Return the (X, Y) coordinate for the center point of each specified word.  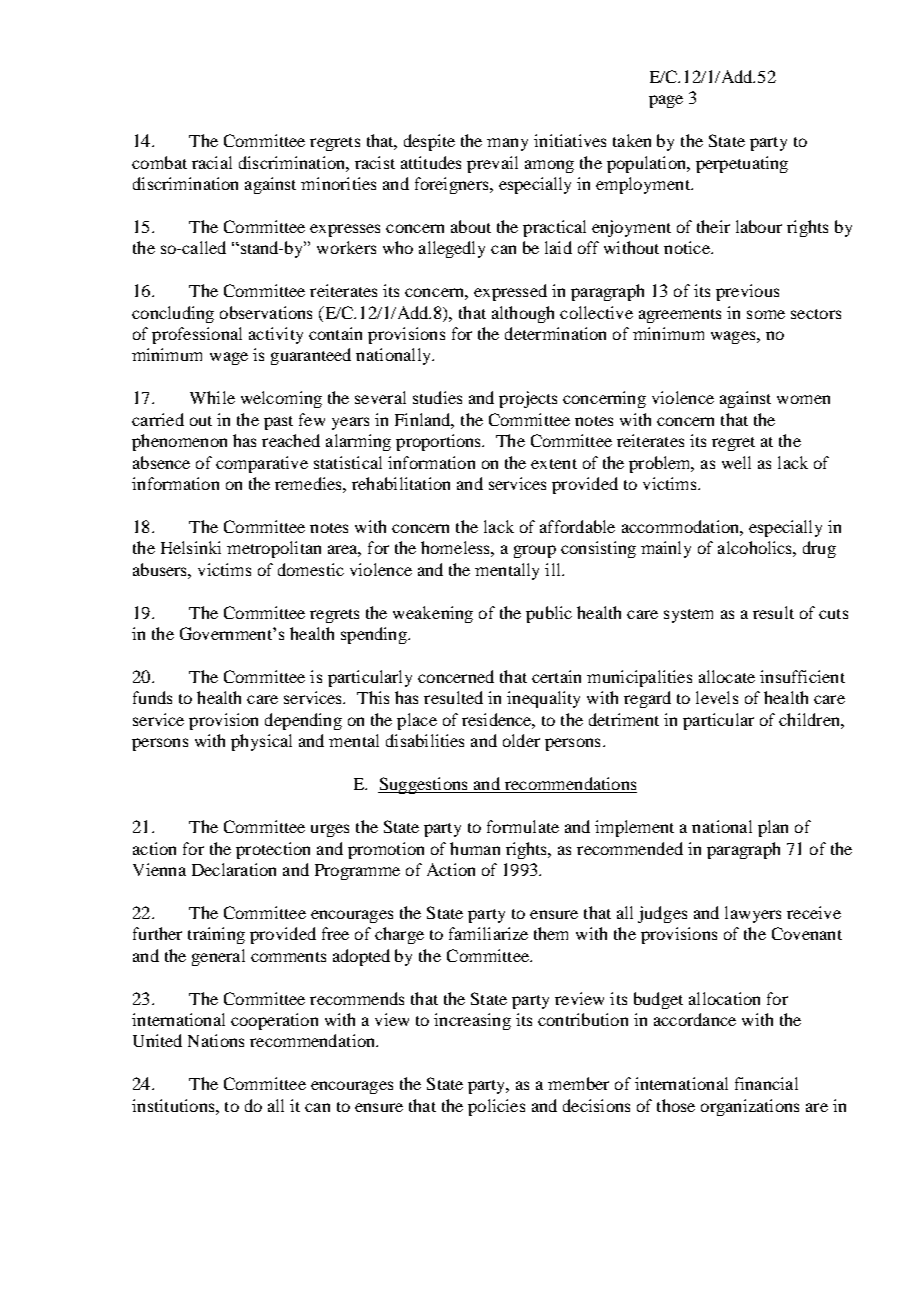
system (688, 616)
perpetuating (742, 164)
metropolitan (274, 549)
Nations (216, 1040)
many (507, 144)
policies (496, 1107)
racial (212, 162)
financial (766, 1083)
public (549, 614)
